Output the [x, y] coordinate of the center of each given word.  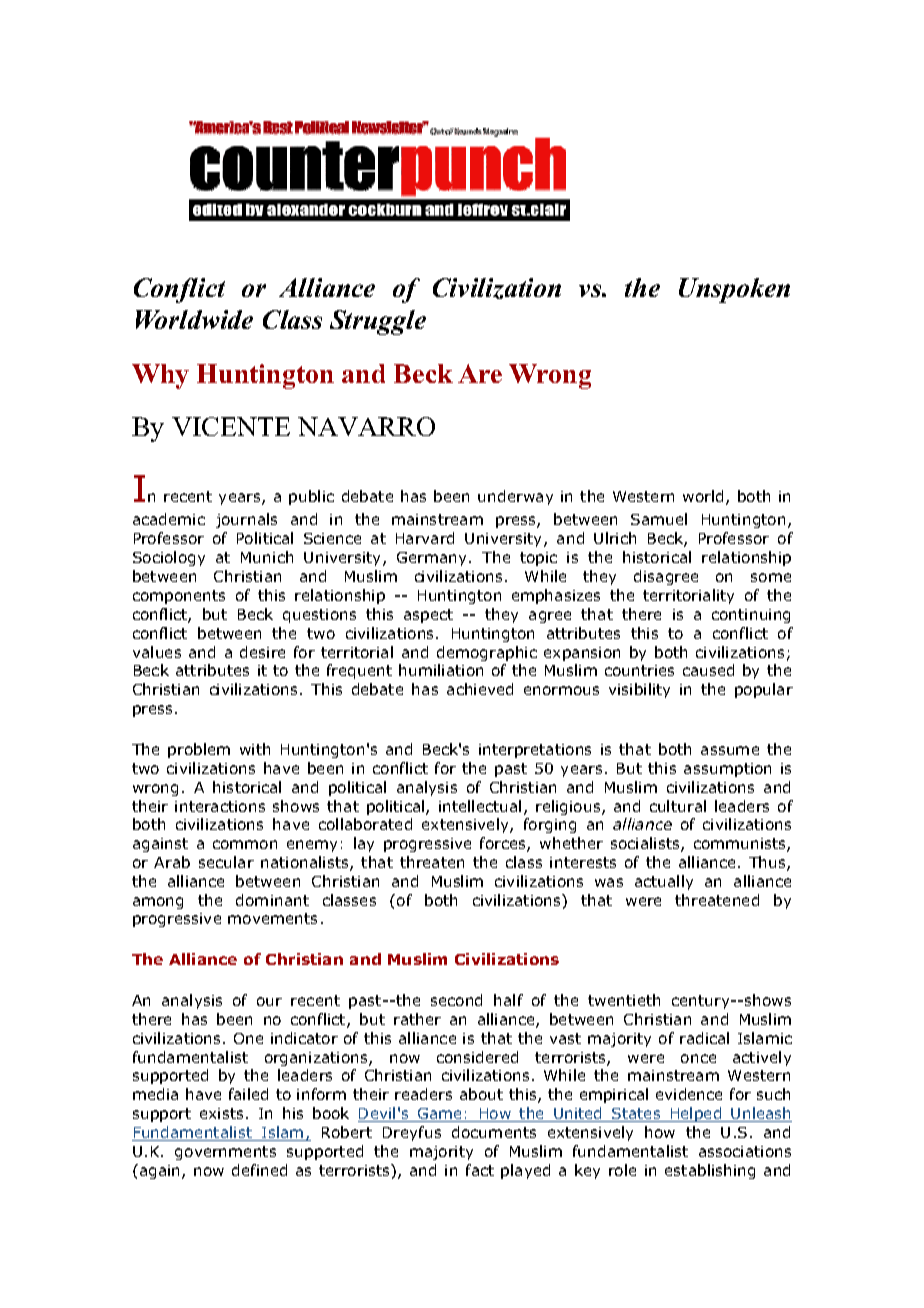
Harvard [425, 538]
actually [664, 882]
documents [494, 1132]
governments [225, 1153]
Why [160, 376]
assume [730, 750]
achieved [480, 689]
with [255, 749]
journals [246, 520]
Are [480, 373]
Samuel [659, 519]
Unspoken [734, 290]
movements [272, 918]
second [456, 1000]
